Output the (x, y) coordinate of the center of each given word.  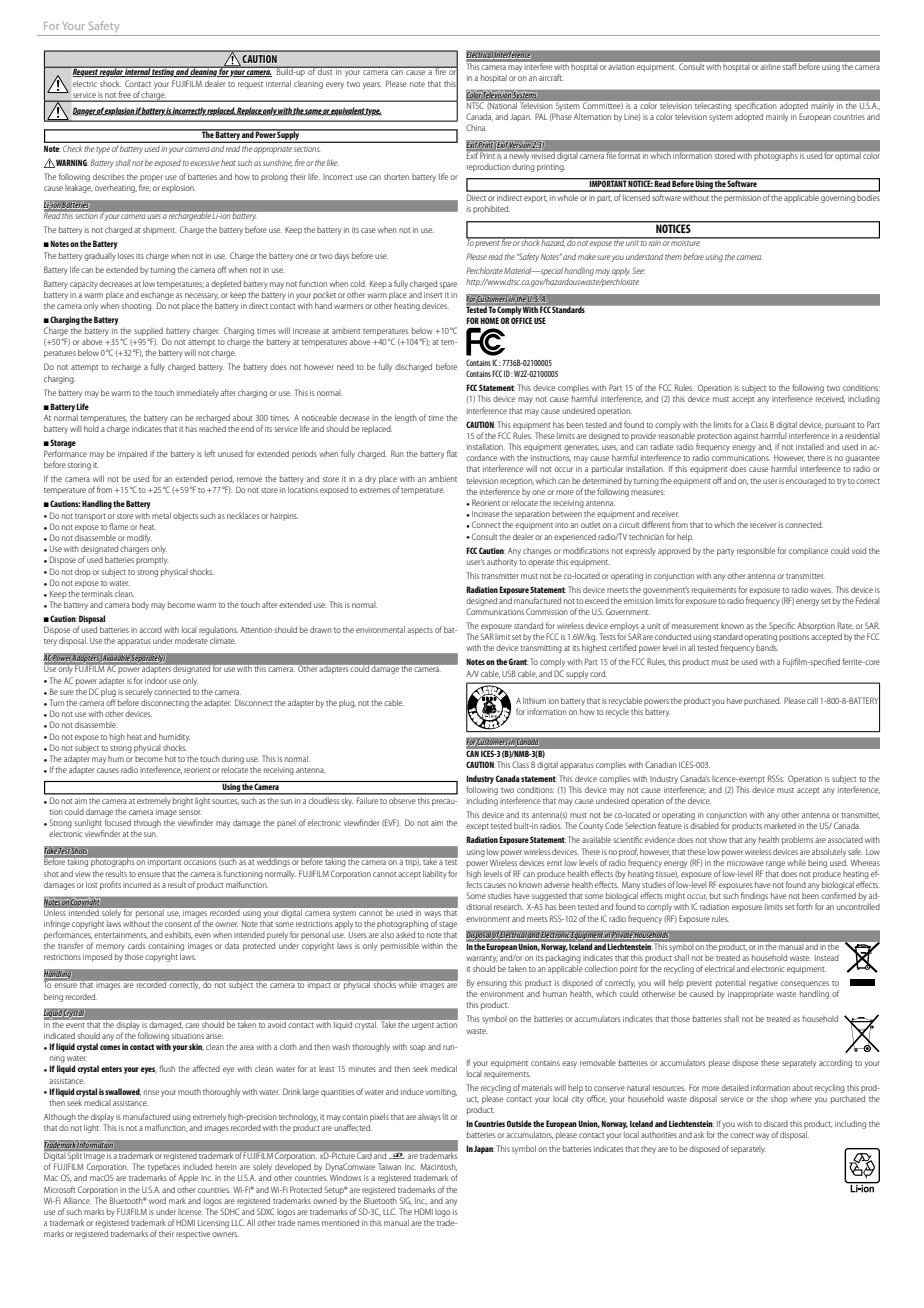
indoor (156, 680)
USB (509, 673)
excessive (205, 163)
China (476, 127)
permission (742, 199)
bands (767, 648)
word (157, 1200)
